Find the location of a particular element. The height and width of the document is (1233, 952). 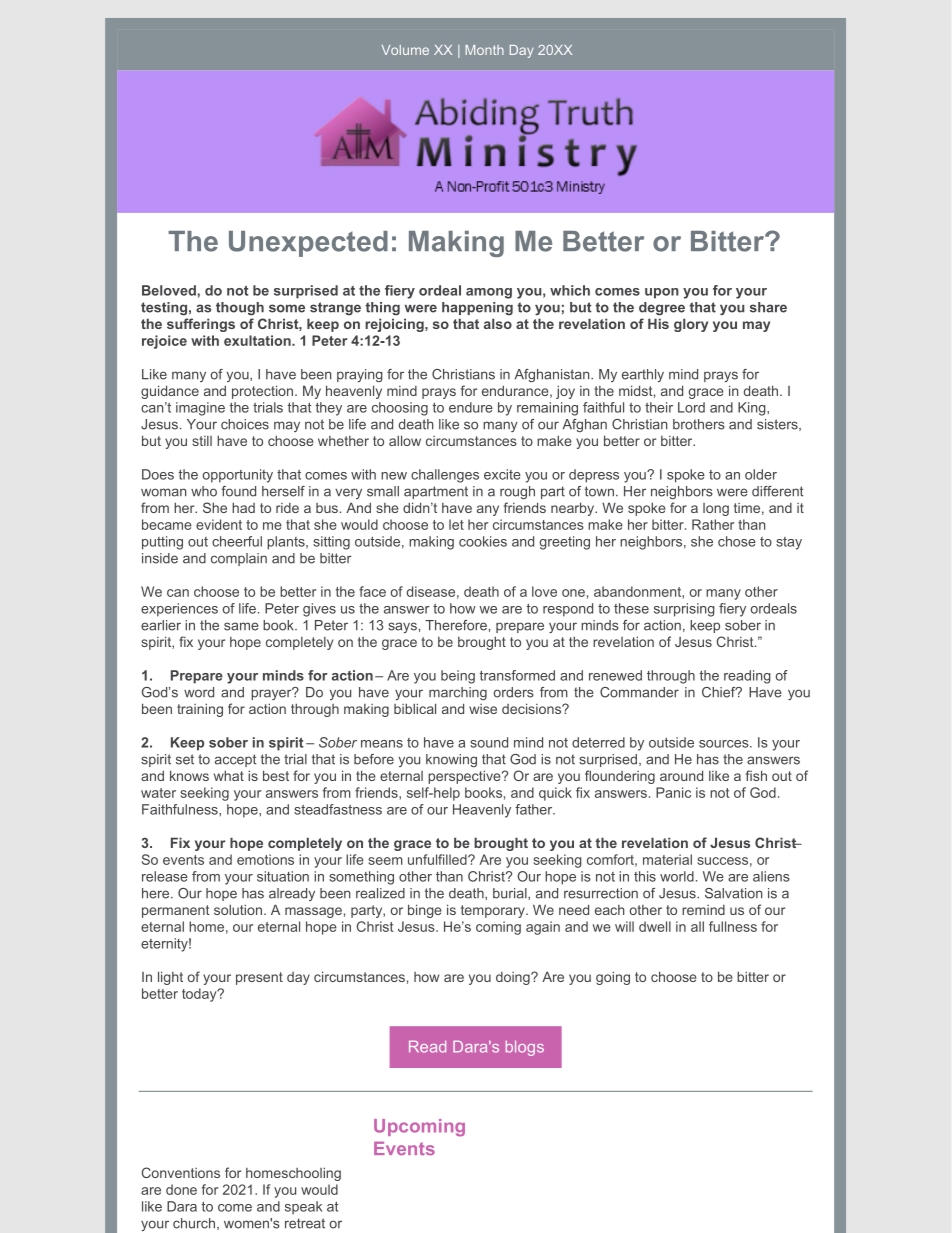

exultation is located at coordinates (258, 340).
